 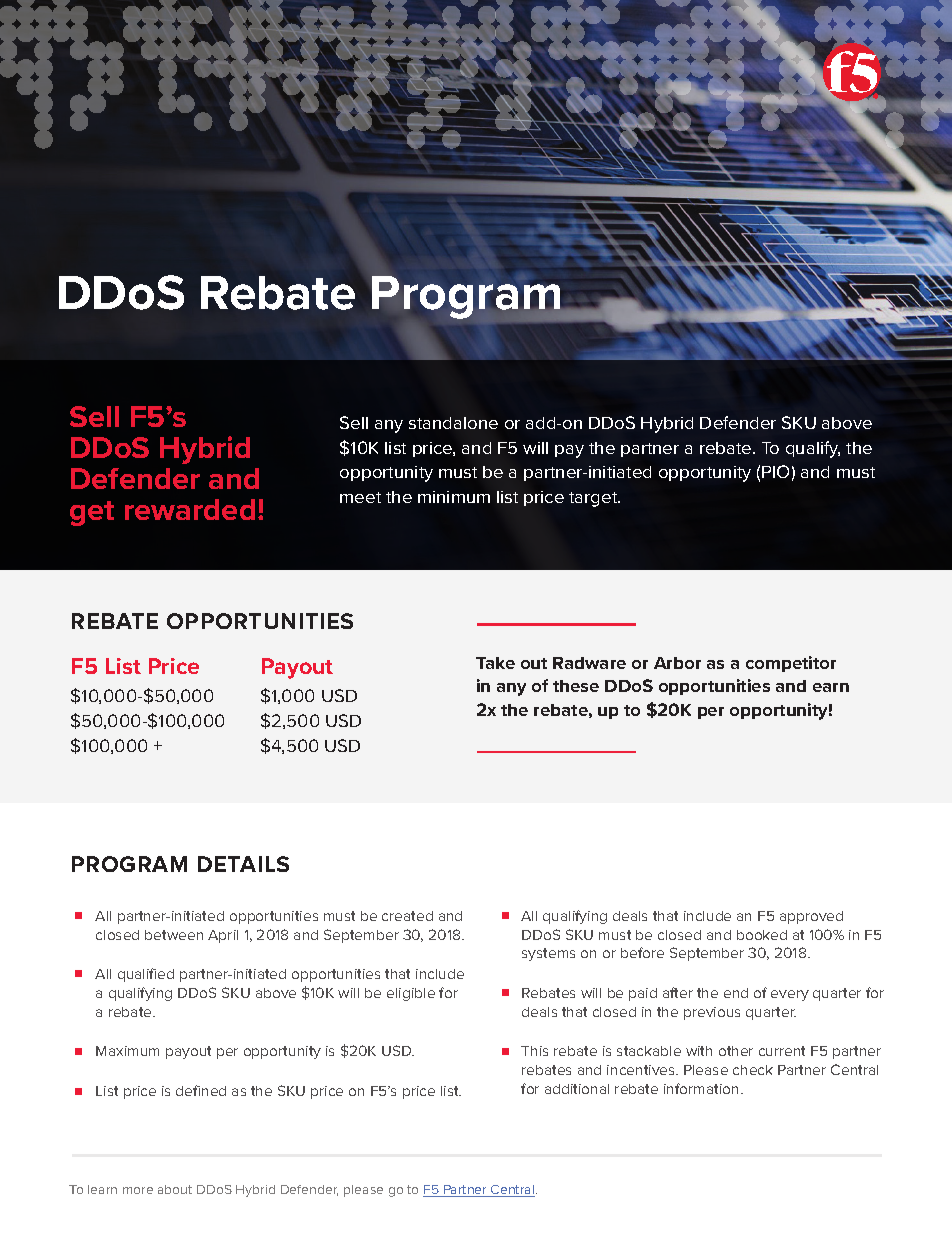 I want to click on qualified, so click(x=146, y=975).
